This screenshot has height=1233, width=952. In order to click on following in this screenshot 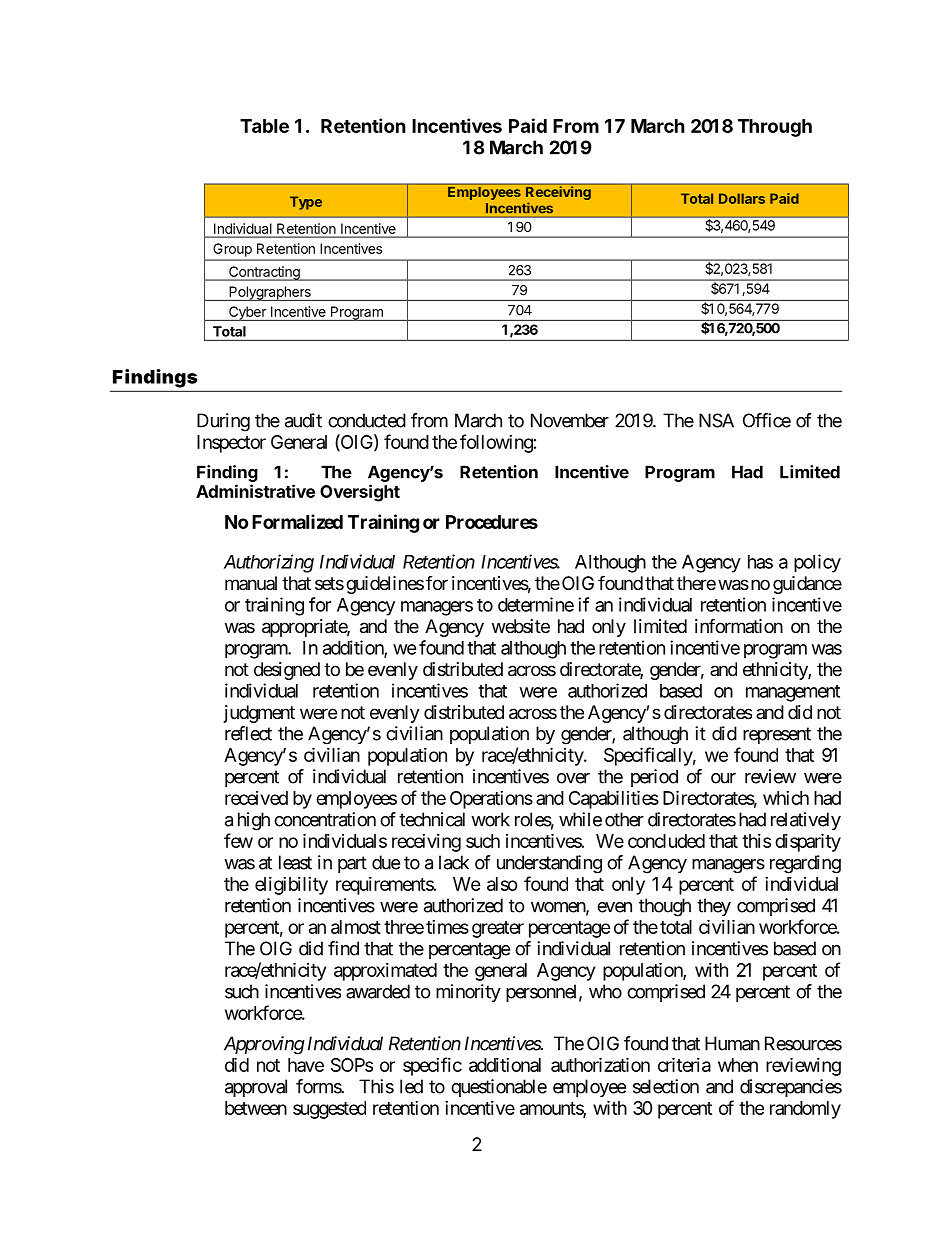, I will do `click(497, 443)`.
